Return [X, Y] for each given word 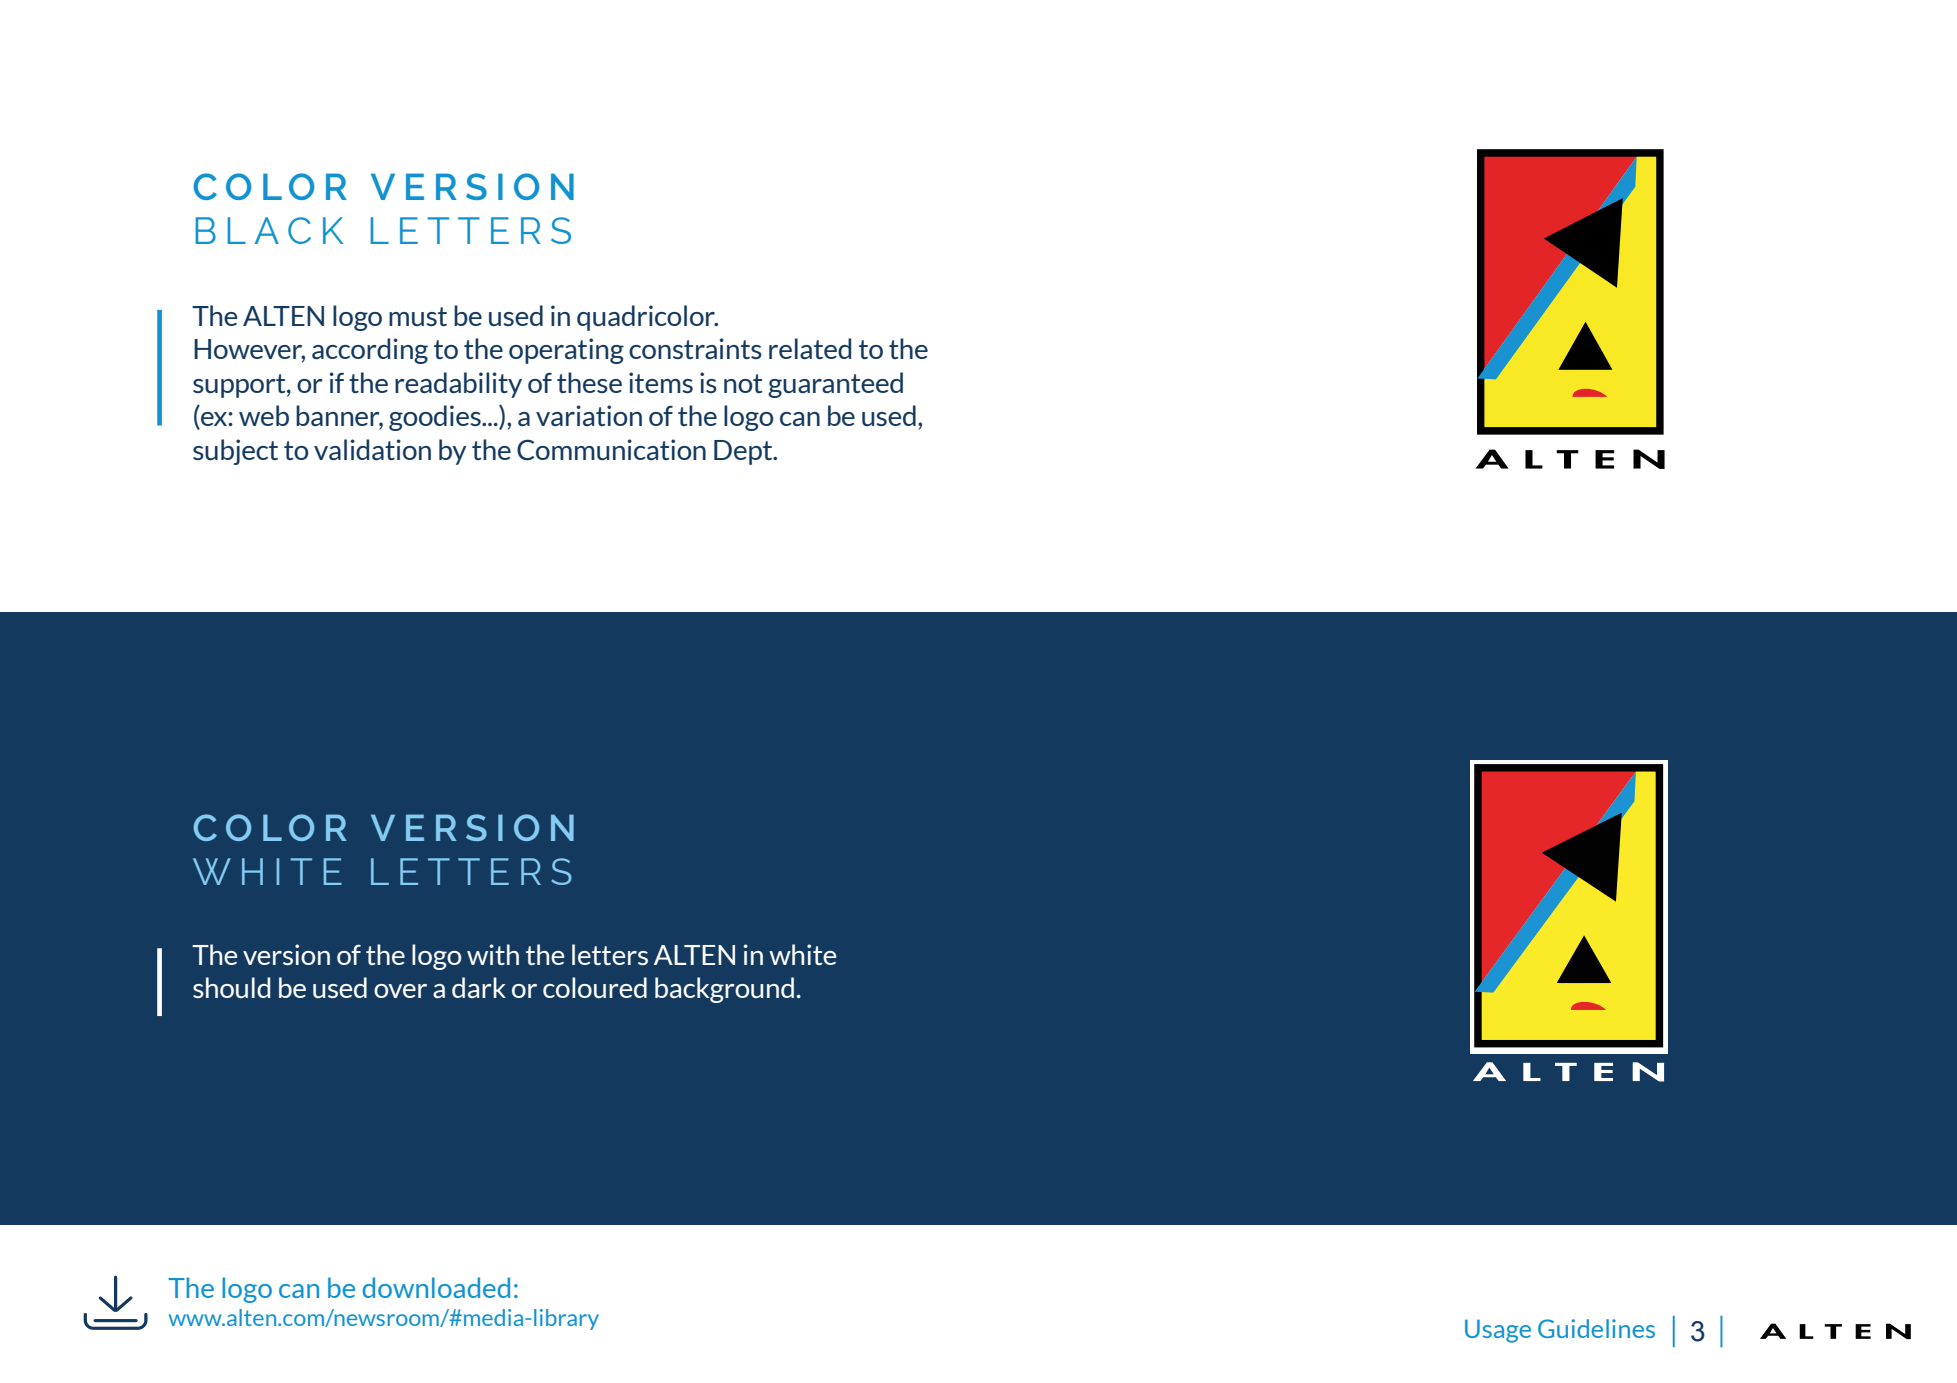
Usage [1498, 1331]
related [810, 348]
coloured [595, 987]
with [493, 954]
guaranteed [835, 385]
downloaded [436, 1287]
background [724, 990]
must [418, 316]
